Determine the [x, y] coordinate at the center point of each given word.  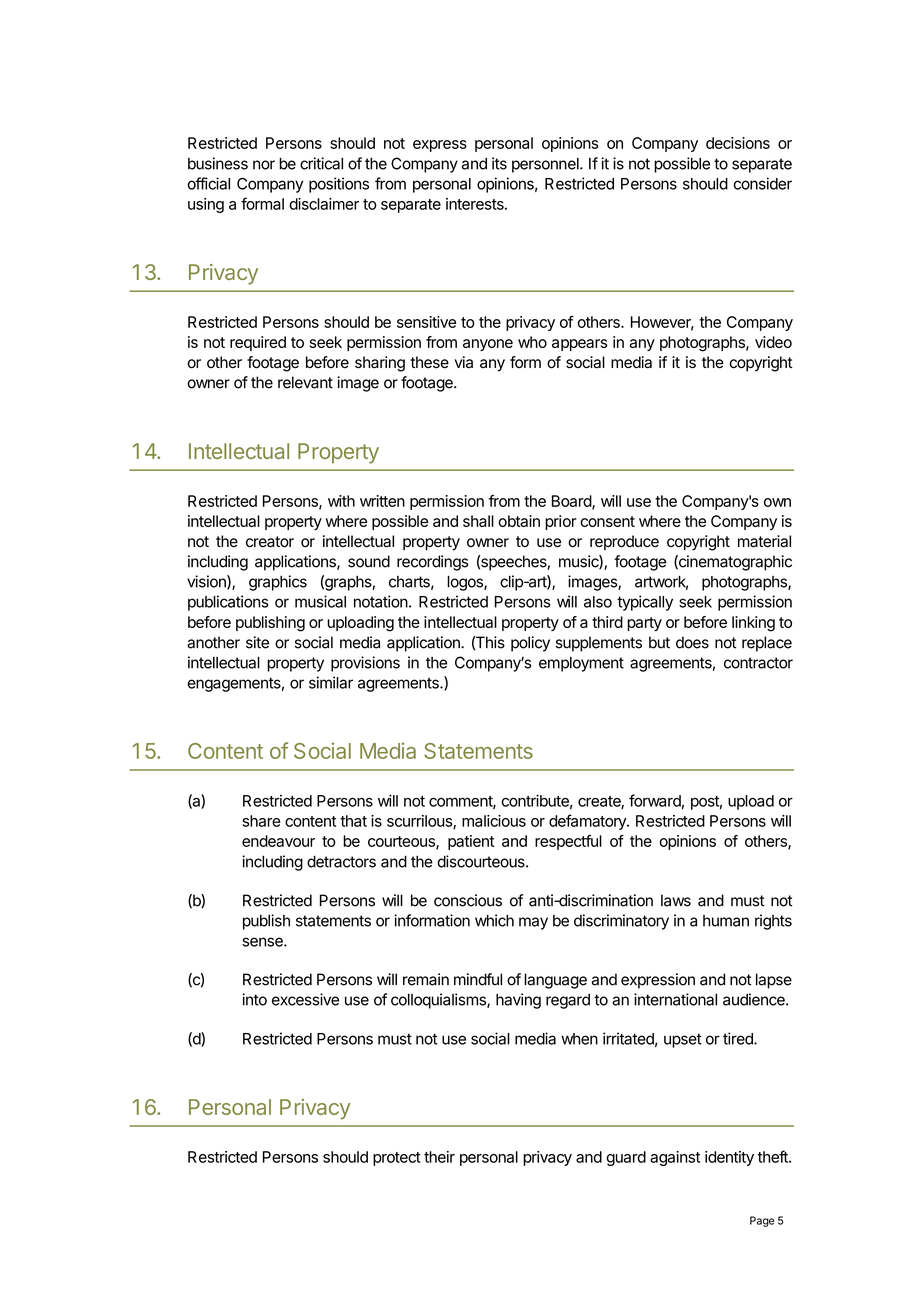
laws [676, 900]
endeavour [278, 841]
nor [264, 165]
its [499, 163]
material [764, 541]
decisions [738, 143]
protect [397, 1159]
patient [471, 842]
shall [478, 521]
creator [270, 542]
